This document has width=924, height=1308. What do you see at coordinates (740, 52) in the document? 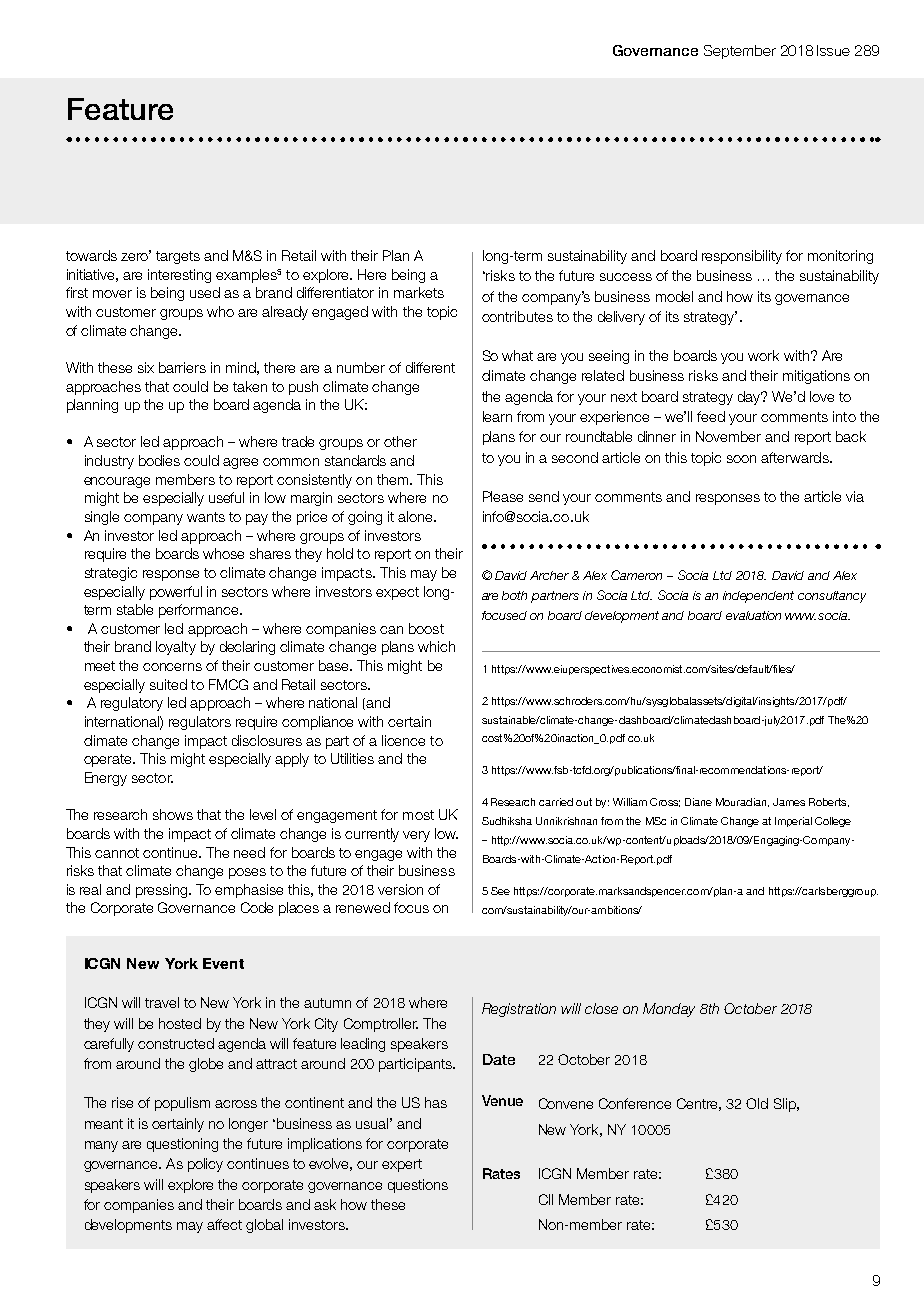
I see `September` at bounding box center [740, 52].
